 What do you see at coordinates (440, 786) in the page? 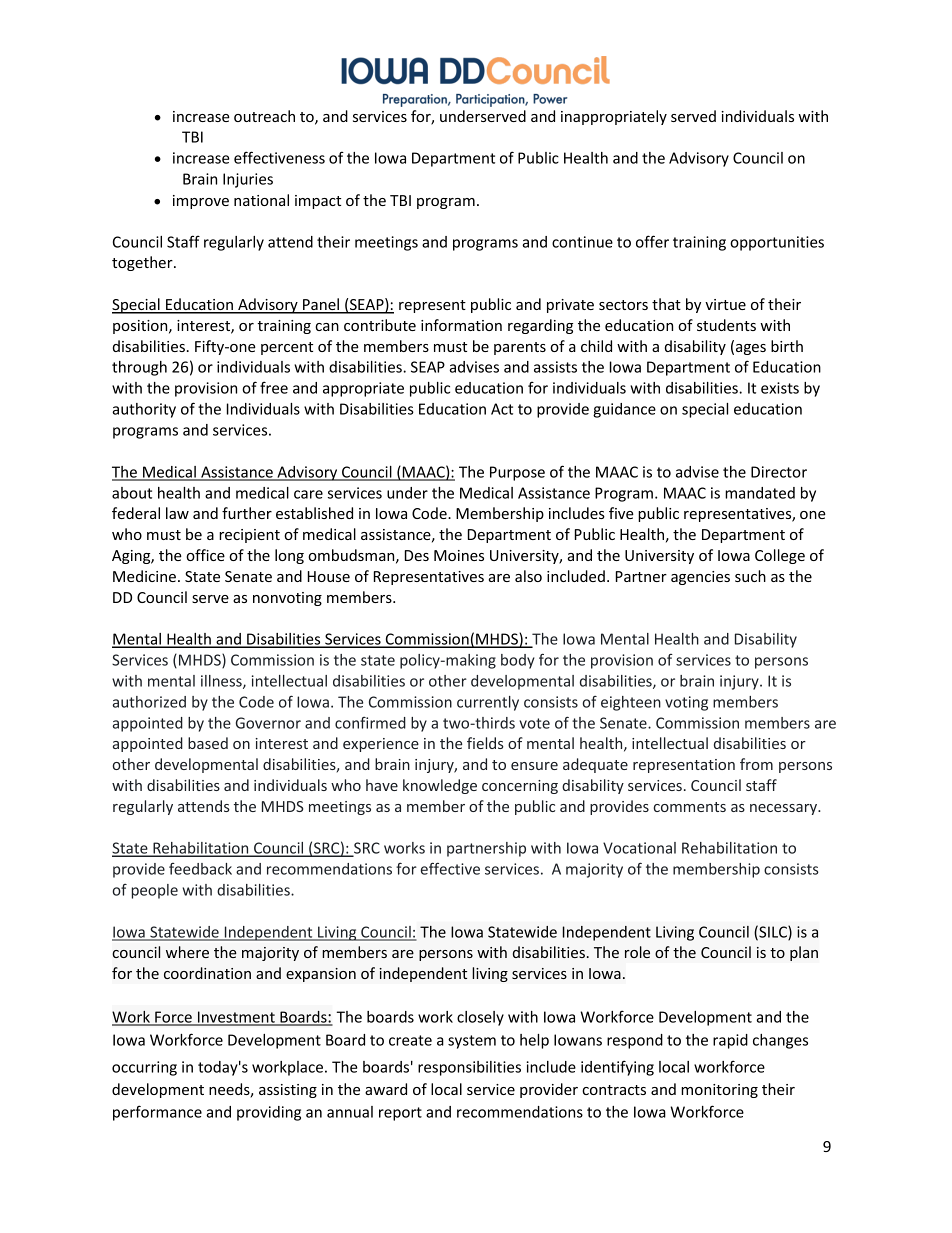
I see `knowledge` at bounding box center [440, 786].
